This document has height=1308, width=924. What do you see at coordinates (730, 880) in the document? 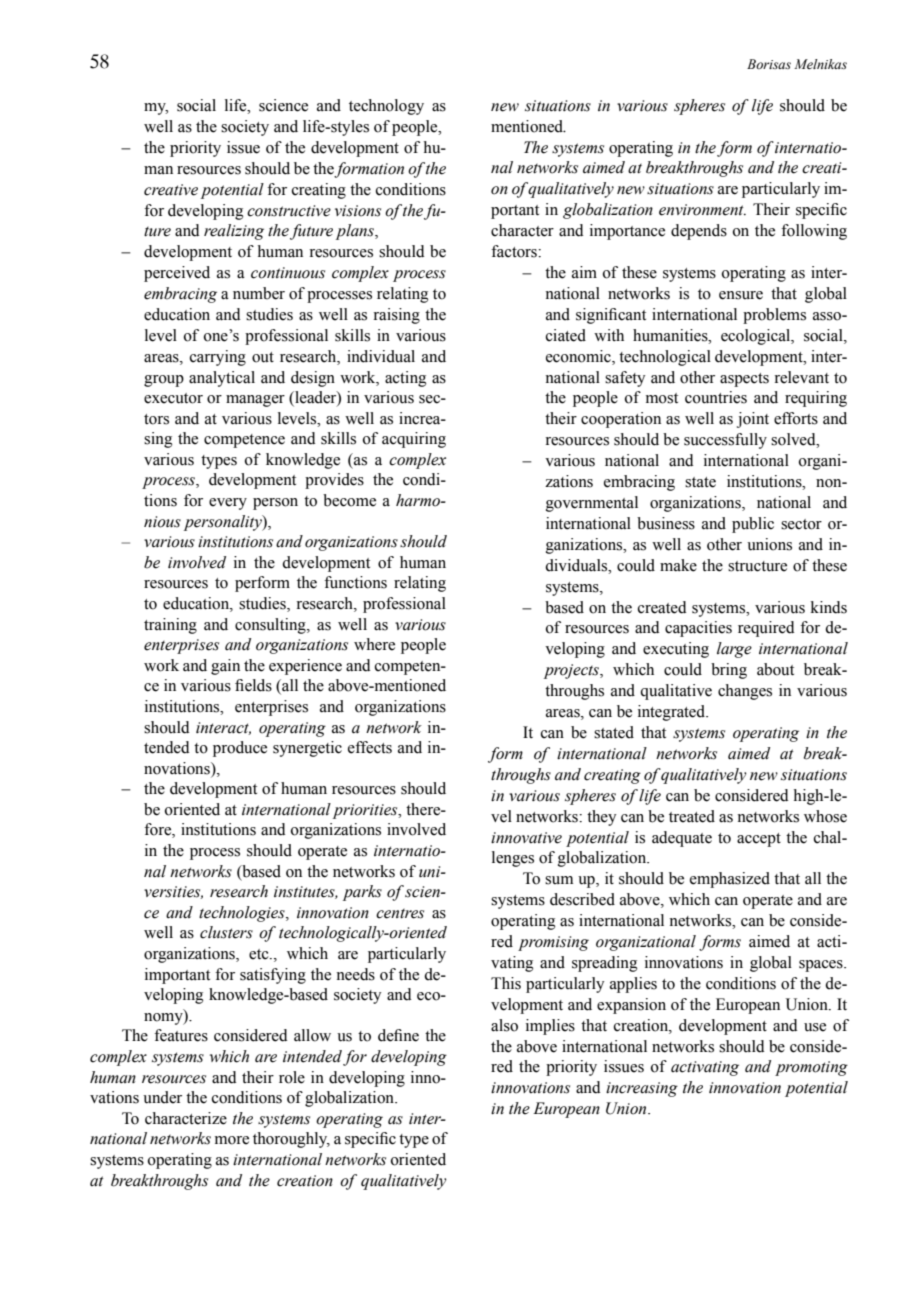
I see `emphasized` at bounding box center [730, 880].
